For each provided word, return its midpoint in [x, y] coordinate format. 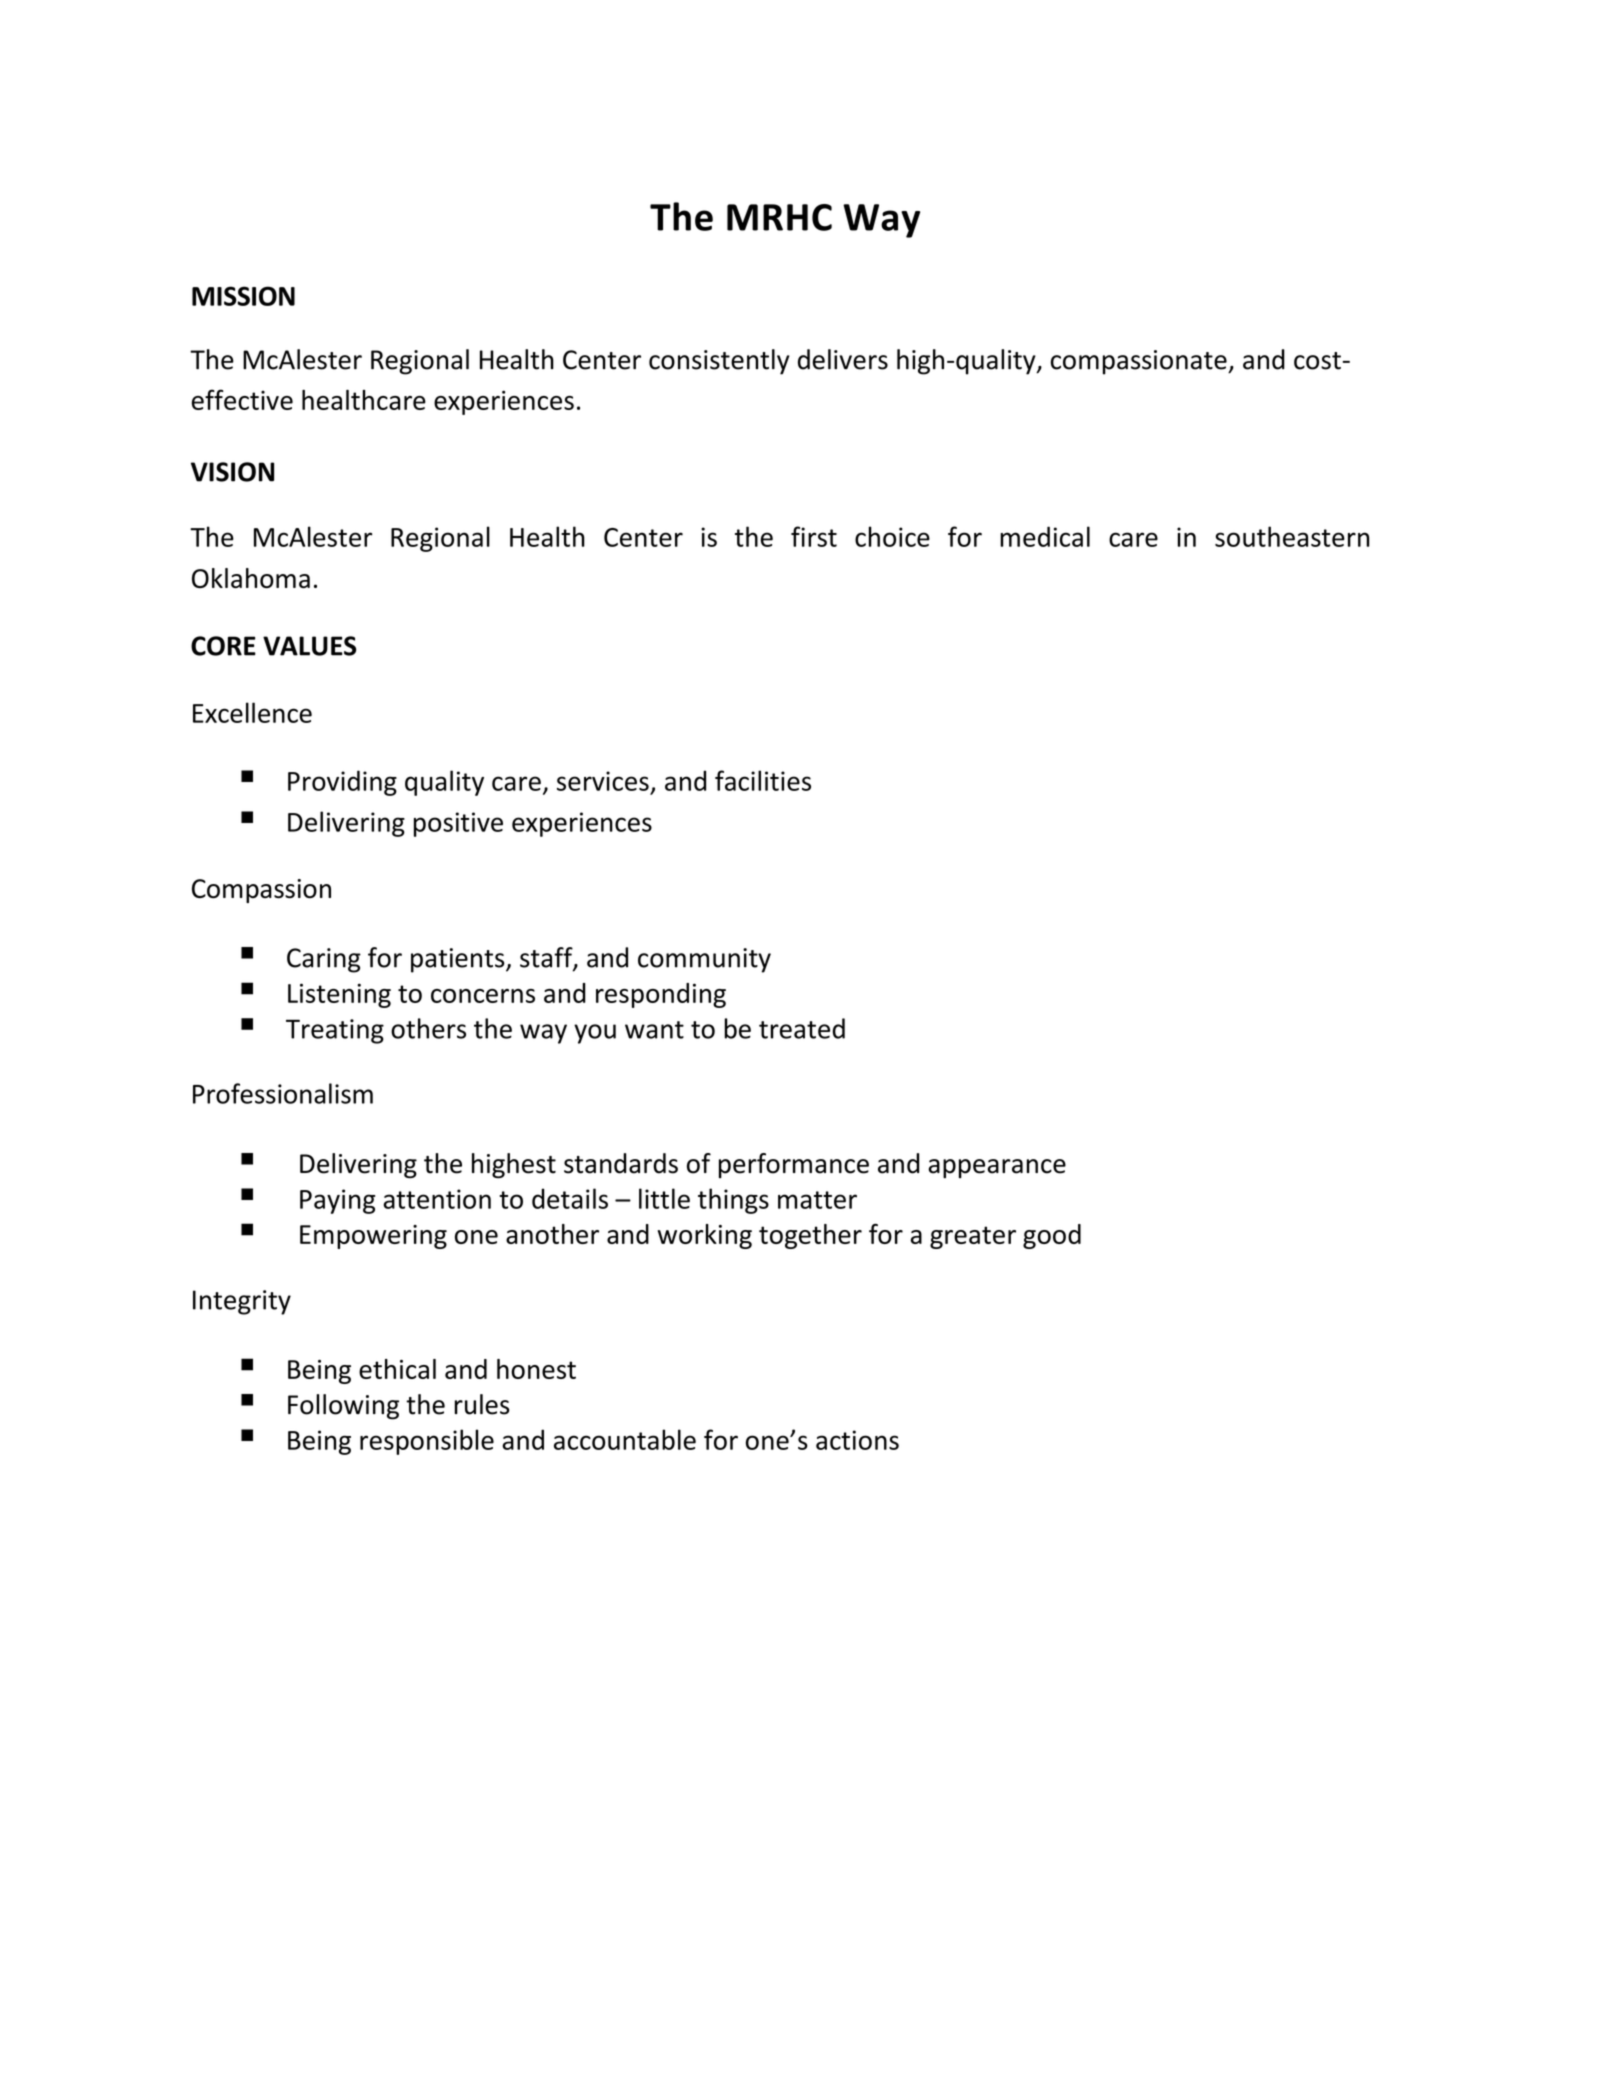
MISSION [243, 296]
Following [343, 1407]
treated [802, 1028]
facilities [763, 780]
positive [458, 824]
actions [857, 1440]
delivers [843, 359]
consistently [719, 362]
